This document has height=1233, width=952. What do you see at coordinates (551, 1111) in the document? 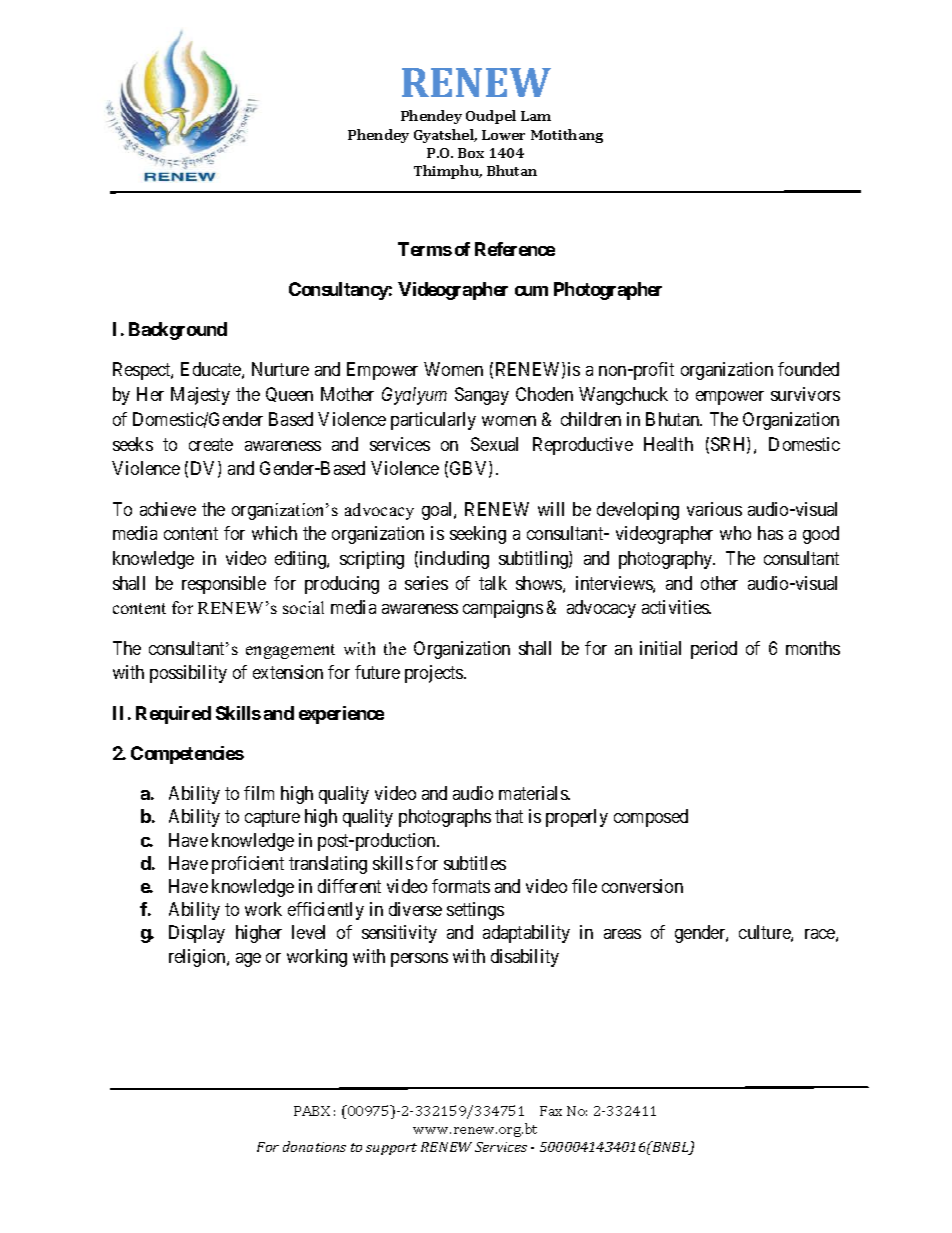
I see `Fax` at bounding box center [551, 1111].
